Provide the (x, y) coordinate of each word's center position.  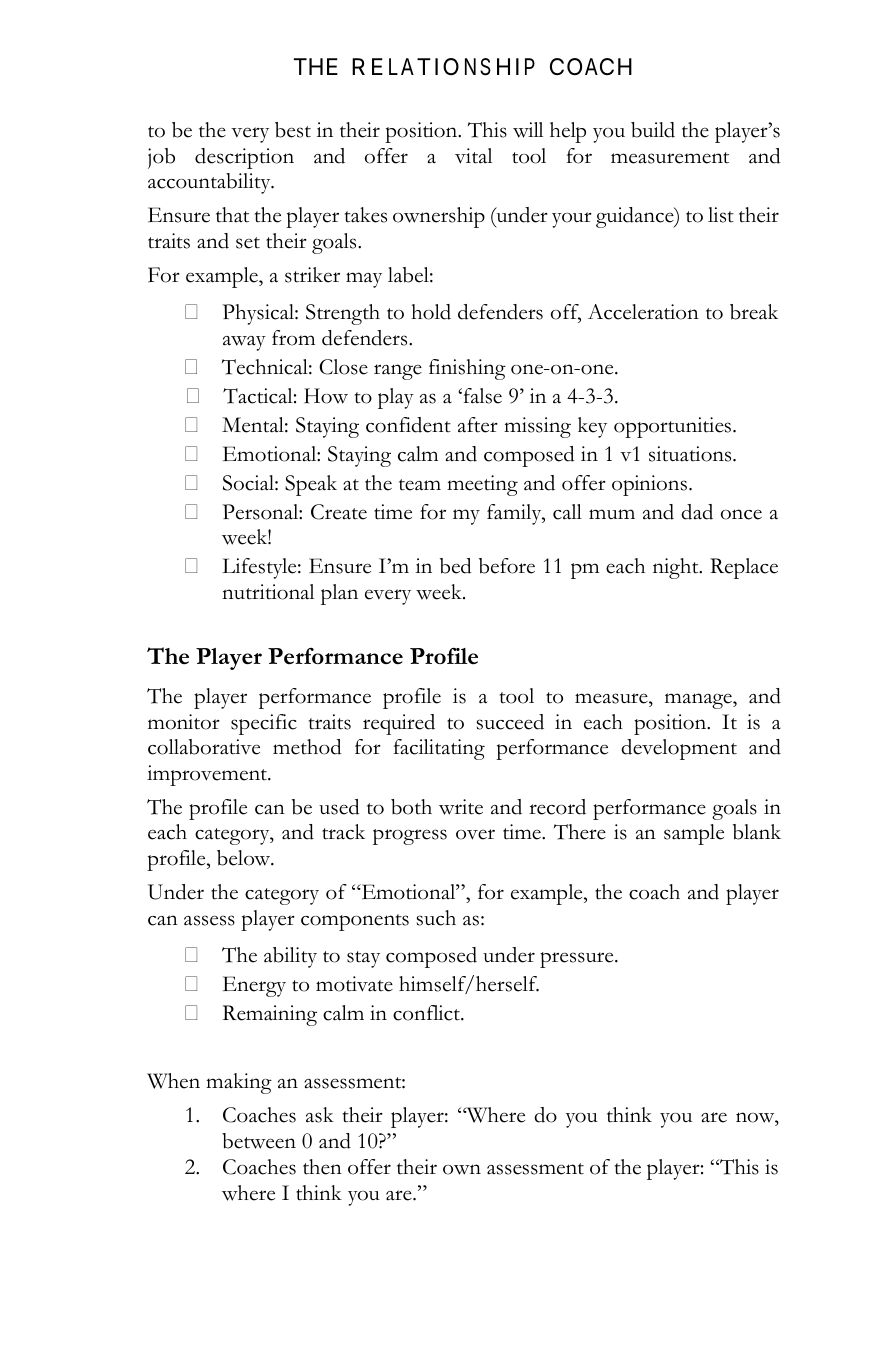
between (259, 1141)
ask (320, 1115)
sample (694, 834)
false (481, 396)
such (436, 918)
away (244, 343)
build (653, 130)
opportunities (674, 427)
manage (699, 701)
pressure (578, 960)
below (245, 858)
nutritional (268, 592)
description (244, 158)
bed (455, 566)
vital (473, 156)
